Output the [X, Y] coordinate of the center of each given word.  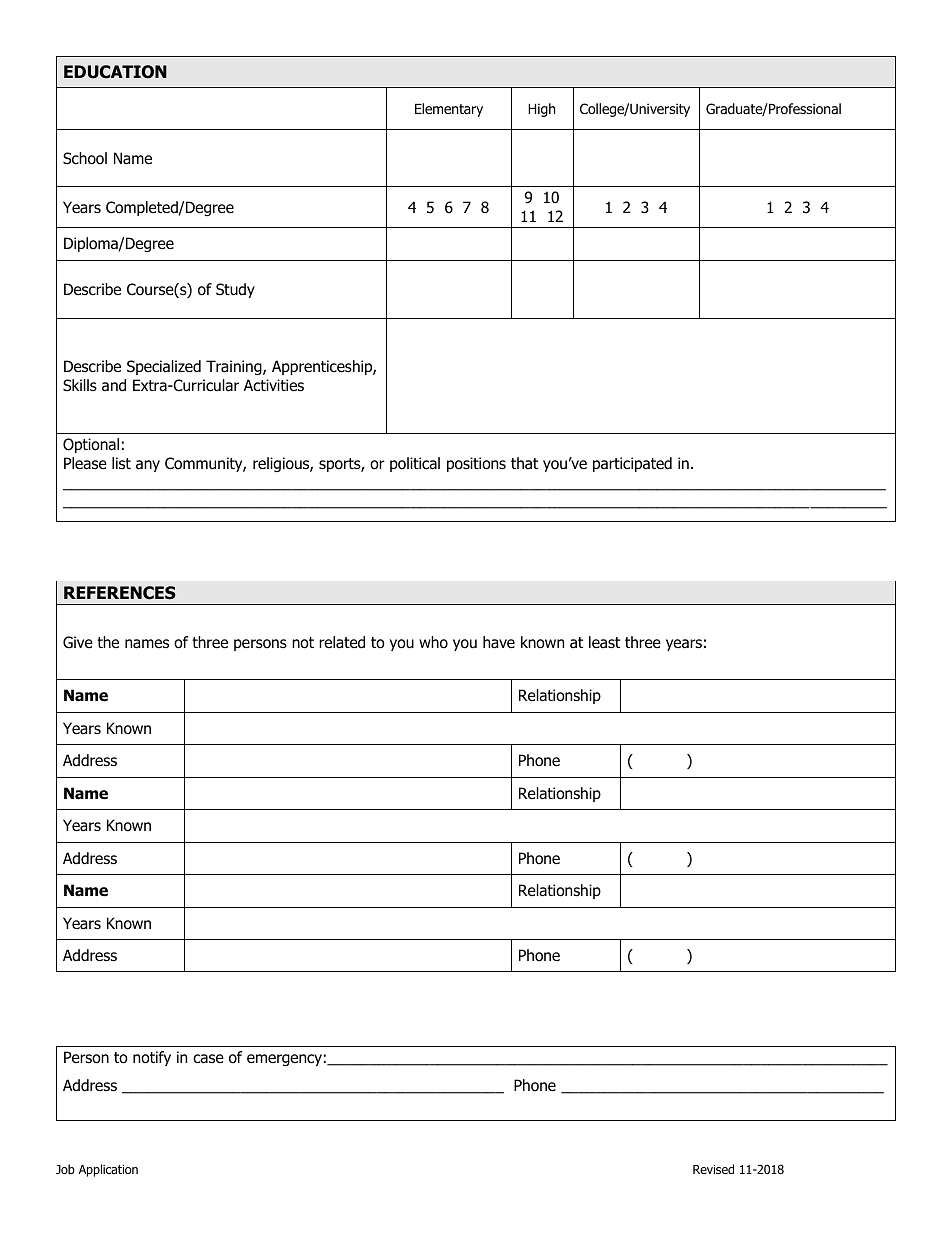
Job [65, 1169]
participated [632, 464]
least [604, 642]
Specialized [164, 367]
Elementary [449, 110]
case [208, 1059]
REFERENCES [120, 593]
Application [108, 1170]
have [499, 642]
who [433, 642]
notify [152, 1058]
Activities [274, 385]
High [541, 110]
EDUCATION [115, 72]
